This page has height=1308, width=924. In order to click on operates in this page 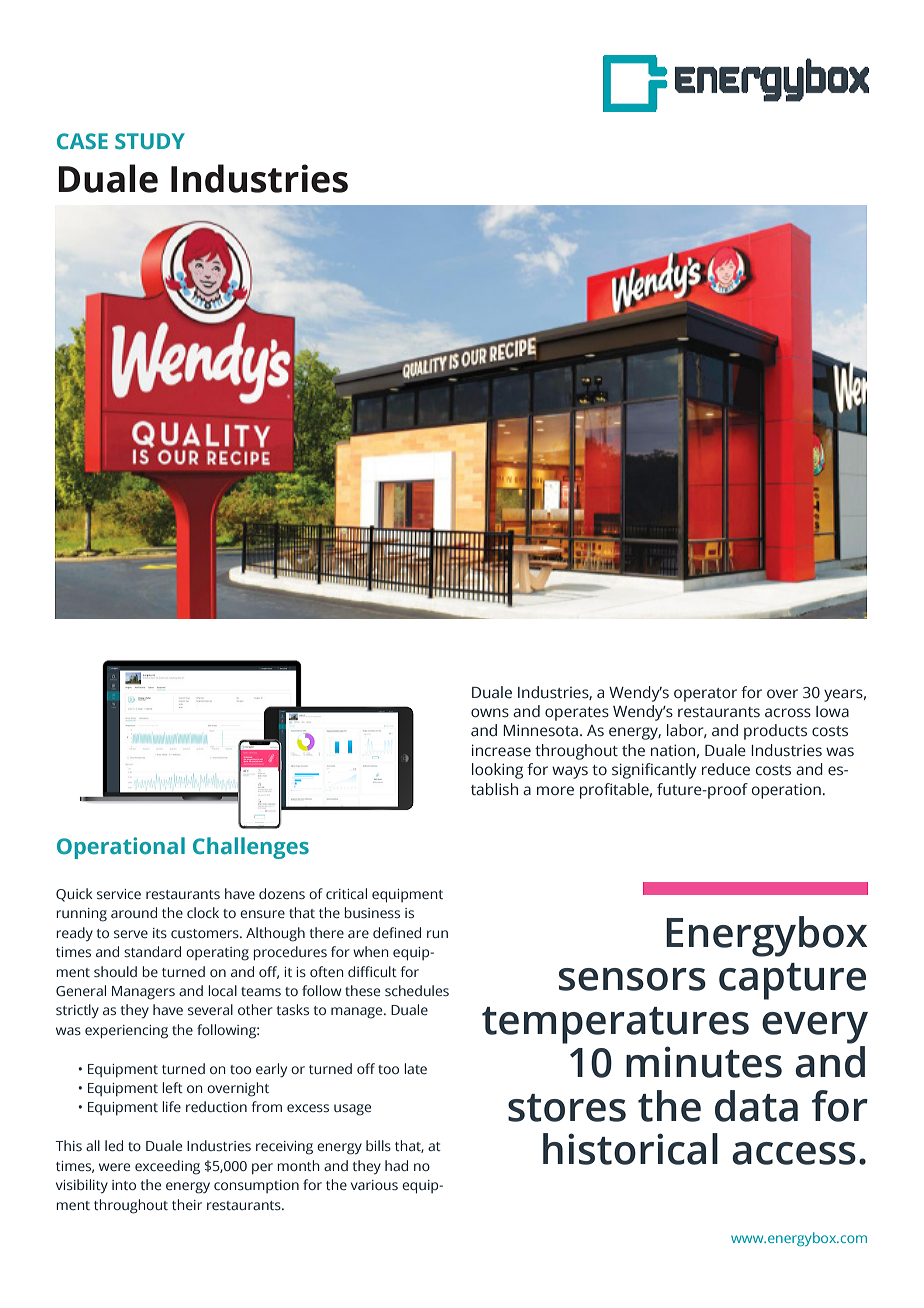, I will do `click(577, 714)`.
